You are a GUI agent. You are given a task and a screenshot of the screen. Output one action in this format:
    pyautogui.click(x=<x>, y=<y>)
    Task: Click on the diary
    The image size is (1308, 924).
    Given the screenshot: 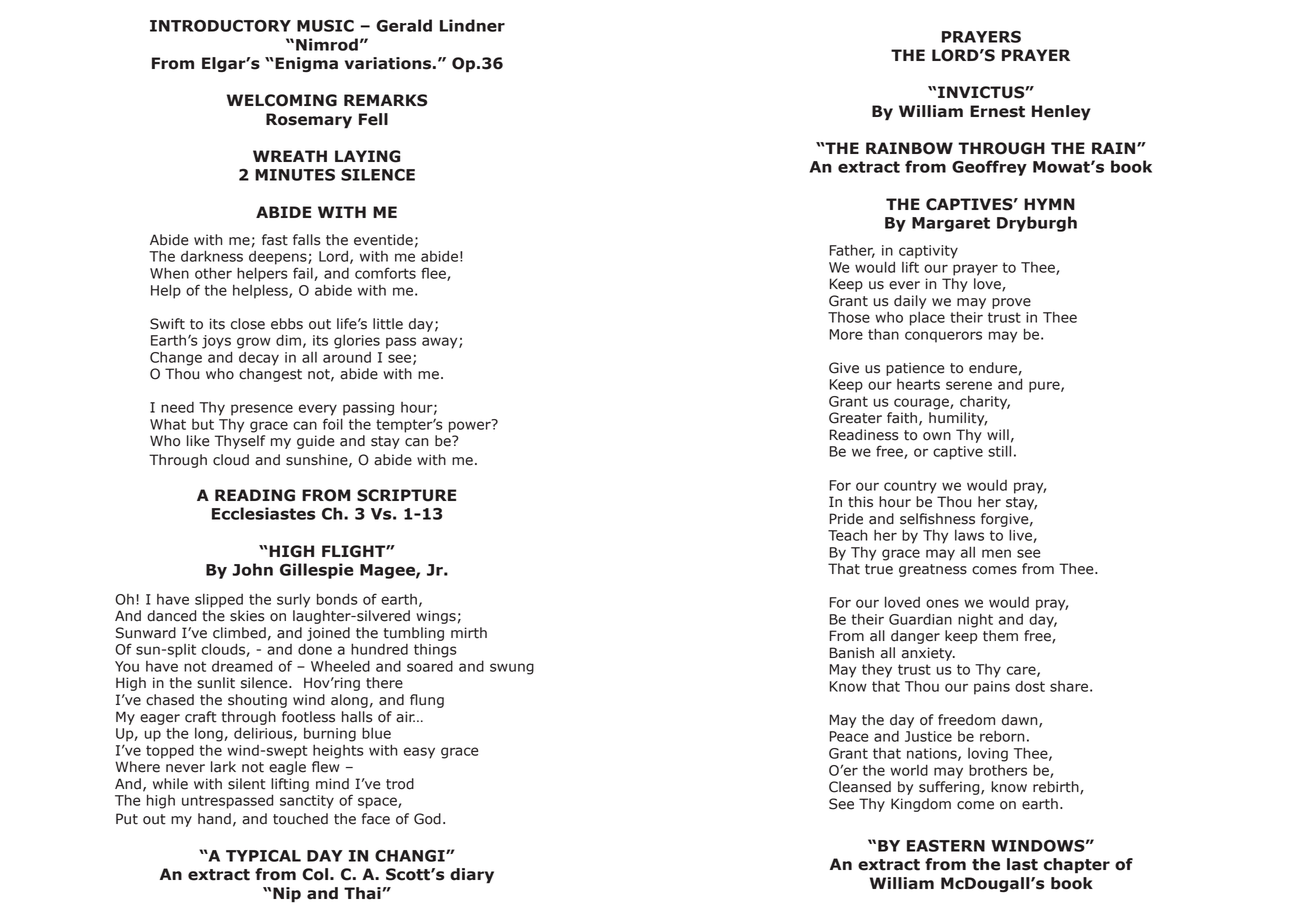 What is the action you would take?
    pyautogui.click(x=472, y=876)
